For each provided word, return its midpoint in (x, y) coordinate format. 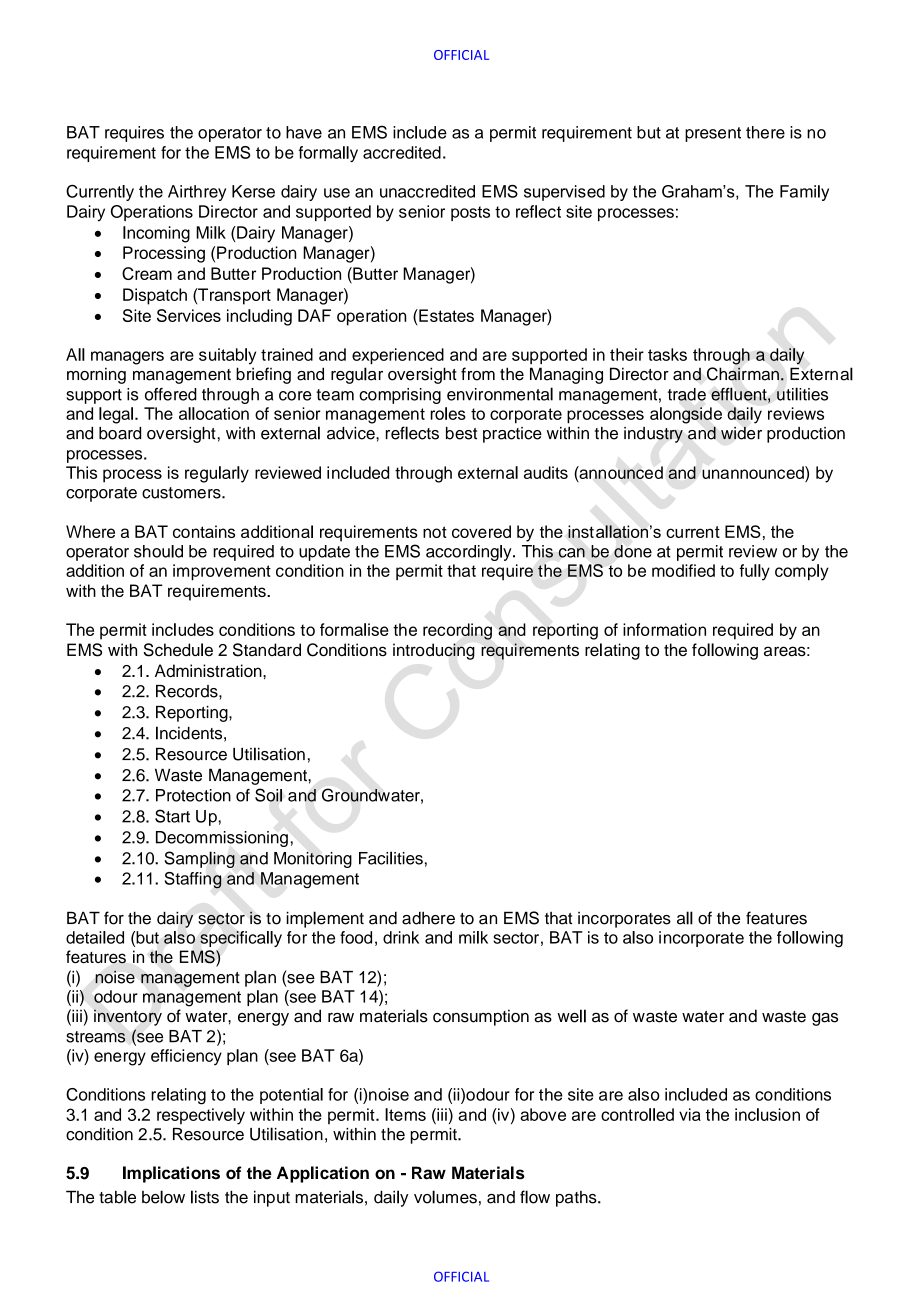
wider (741, 433)
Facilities (391, 858)
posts (470, 213)
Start (172, 816)
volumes (445, 1197)
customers (182, 493)
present (713, 134)
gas (825, 1019)
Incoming (156, 234)
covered (481, 531)
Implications (171, 1174)
